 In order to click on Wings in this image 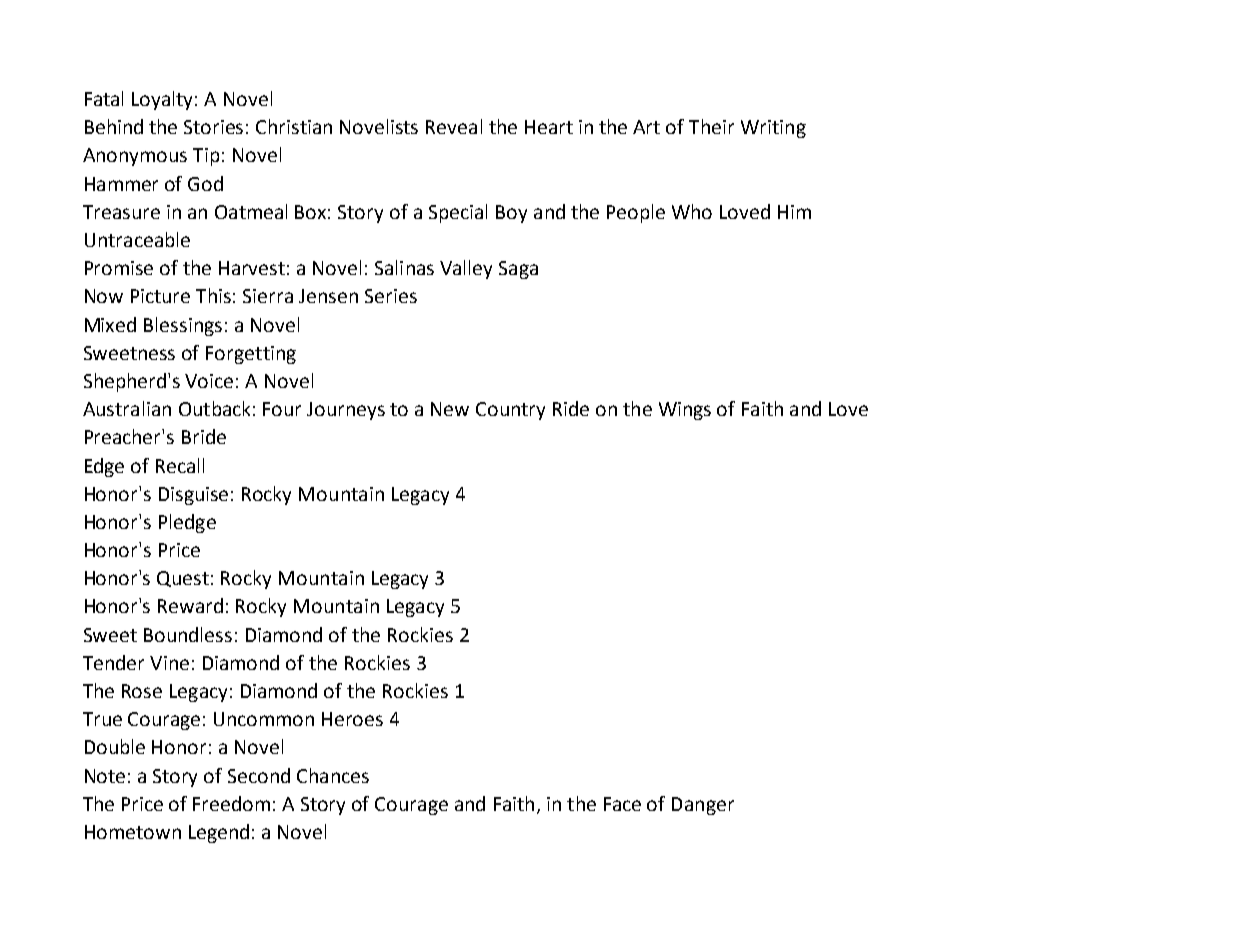, I will do `click(685, 411)`.
